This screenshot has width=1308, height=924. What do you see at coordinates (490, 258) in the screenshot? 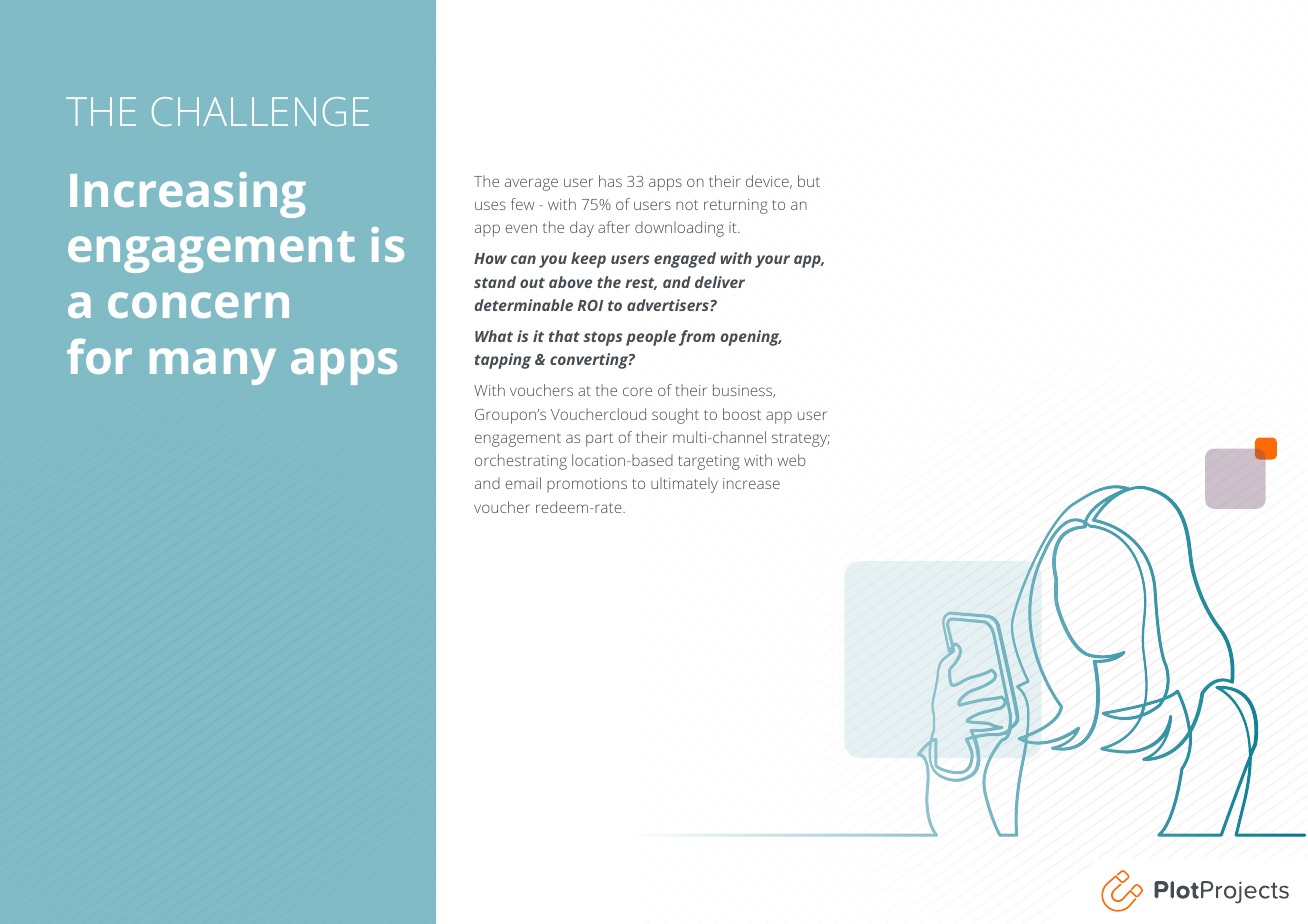
I see `How` at bounding box center [490, 258].
